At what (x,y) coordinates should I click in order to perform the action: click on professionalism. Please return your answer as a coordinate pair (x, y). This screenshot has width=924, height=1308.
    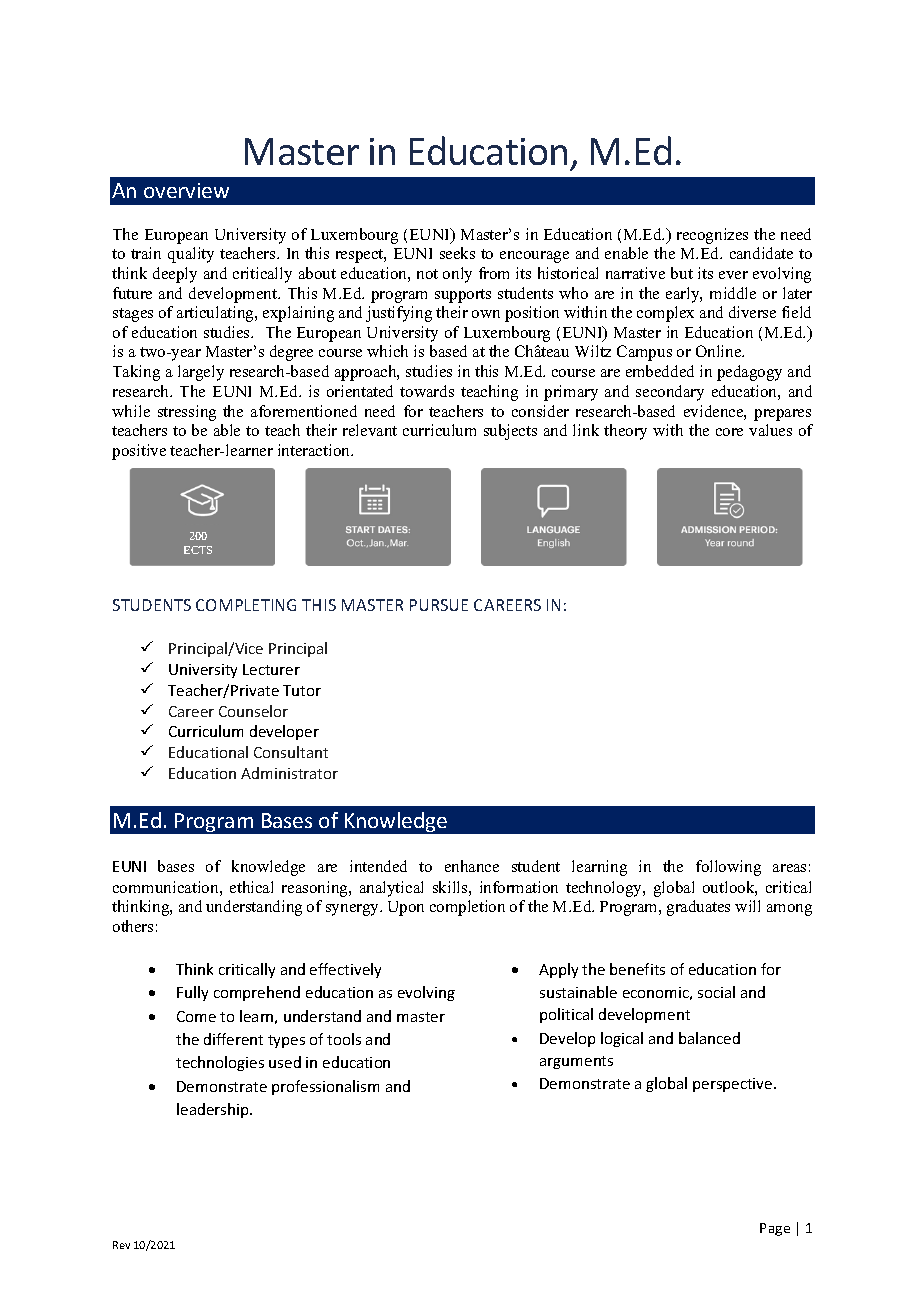
    Looking at the image, I should click on (325, 1087).
